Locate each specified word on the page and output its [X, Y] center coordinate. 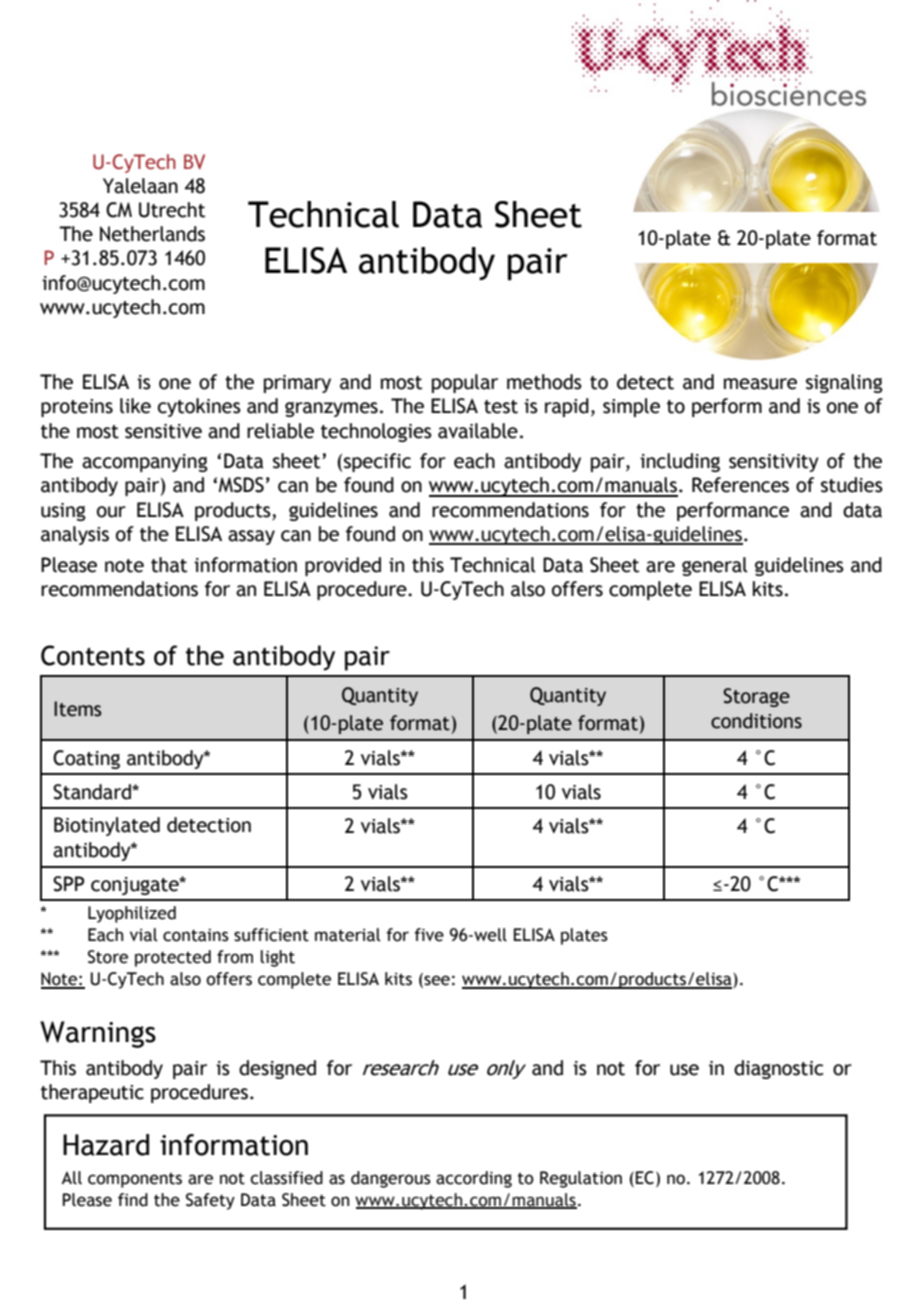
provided [343, 566]
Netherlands [152, 234]
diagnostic [778, 1069]
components [135, 1180]
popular [465, 383]
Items [78, 709]
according [474, 1179]
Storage [756, 697]
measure [760, 384]
